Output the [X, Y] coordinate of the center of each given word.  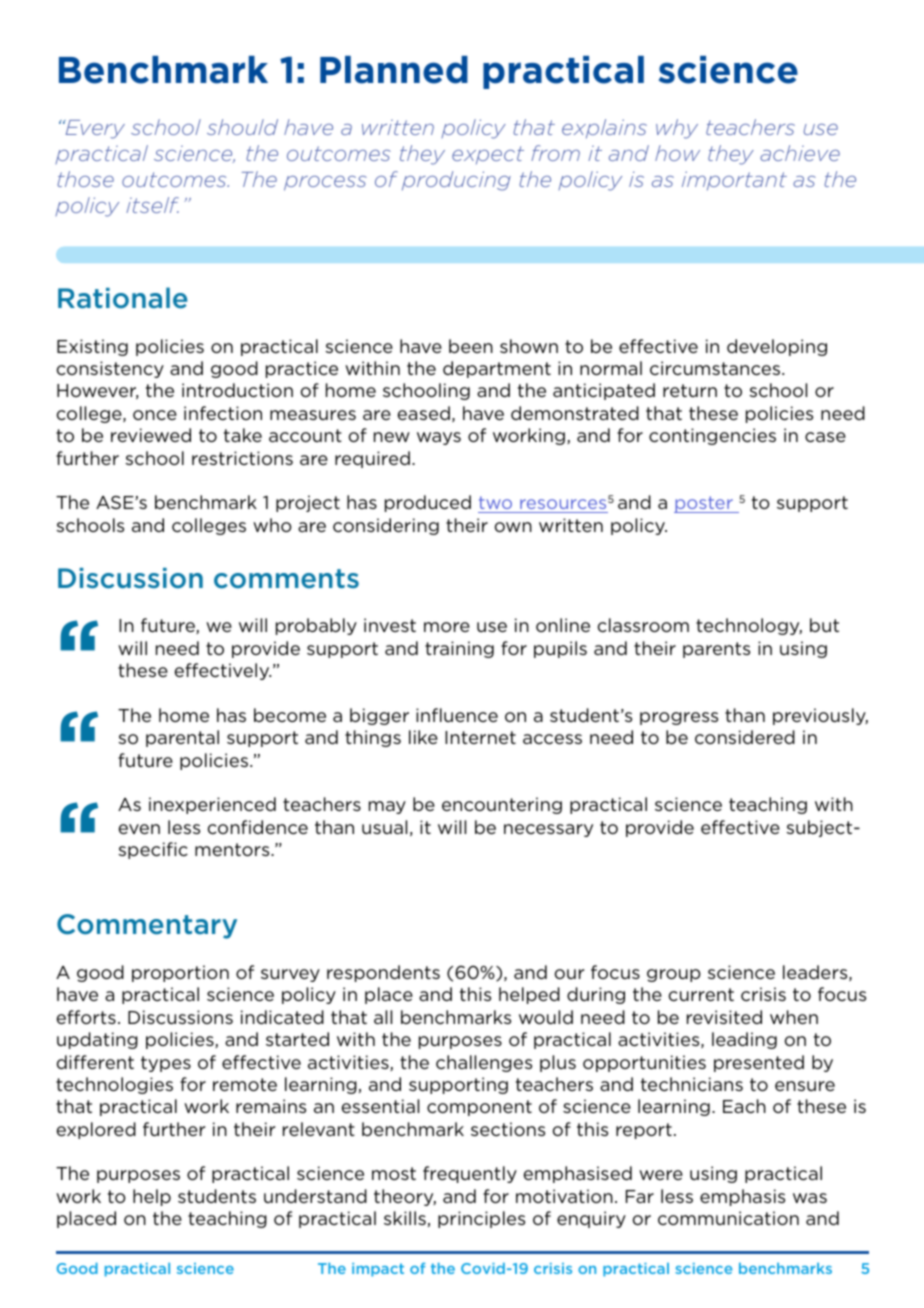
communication [728, 1218]
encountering [502, 805]
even [139, 829]
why [677, 129]
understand [315, 1196]
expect [488, 155]
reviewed [151, 435]
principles [481, 1219]
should [242, 127]
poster [704, 504]
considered [745, 737]
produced [428, 503]
